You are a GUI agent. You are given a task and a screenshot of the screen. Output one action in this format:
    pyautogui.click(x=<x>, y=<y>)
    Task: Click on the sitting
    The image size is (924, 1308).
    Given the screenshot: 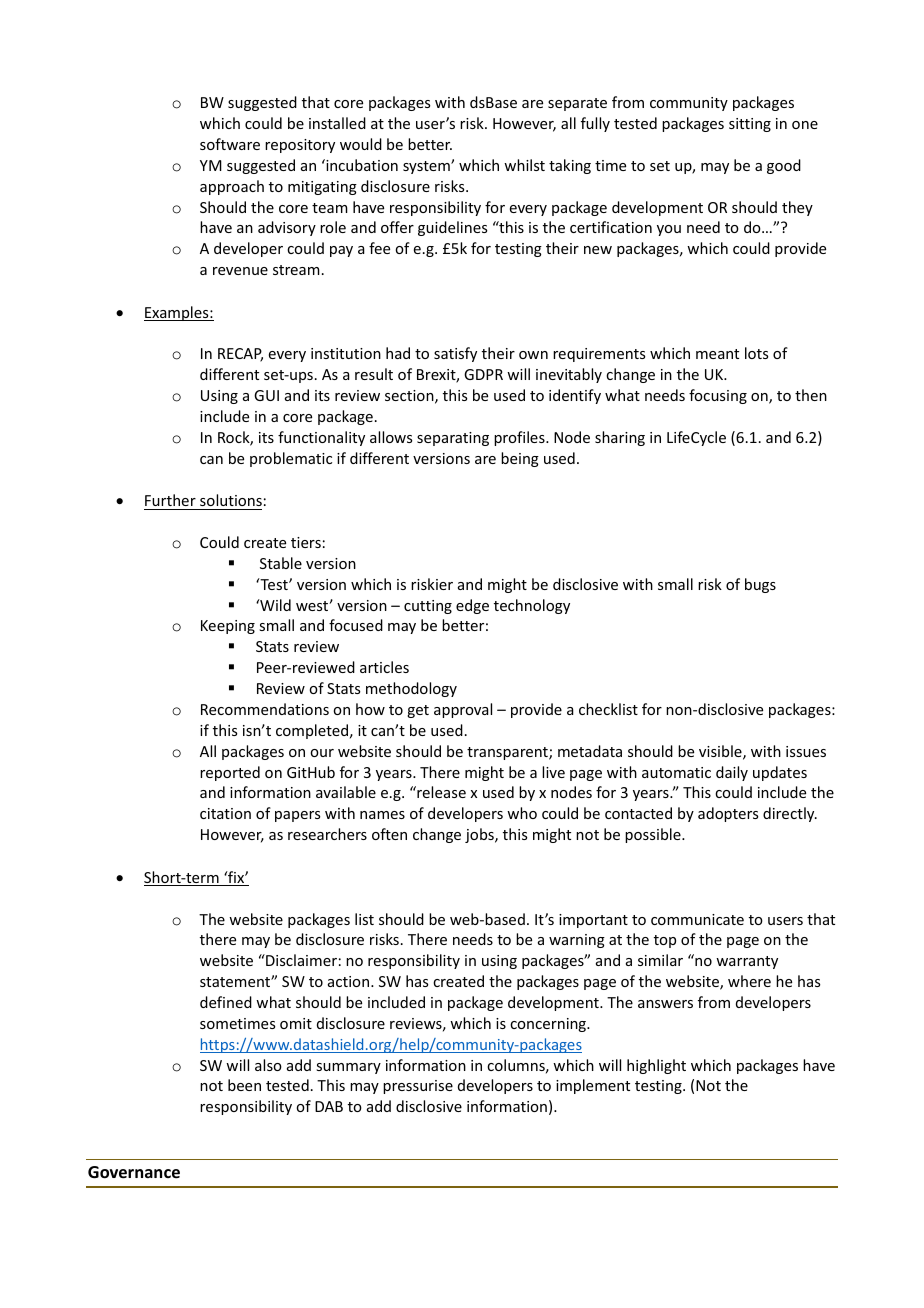 What is the action you would take?
    pyautogui.click(x=750, y=125)
